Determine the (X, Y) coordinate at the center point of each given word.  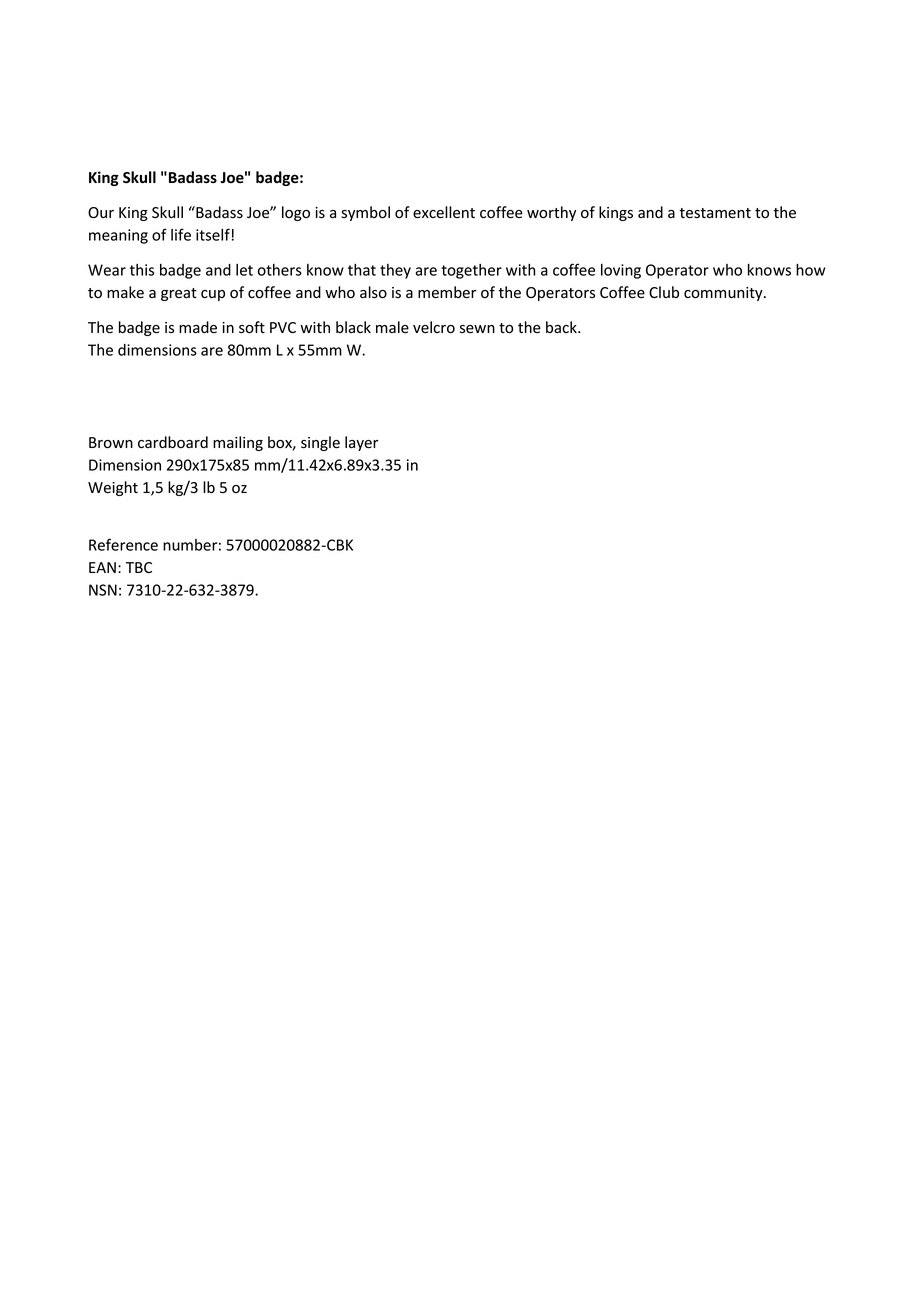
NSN (103, 590)
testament (715, 213)
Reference (123, 544)
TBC (139, 567)
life (181, 234)
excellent (444, 212)
